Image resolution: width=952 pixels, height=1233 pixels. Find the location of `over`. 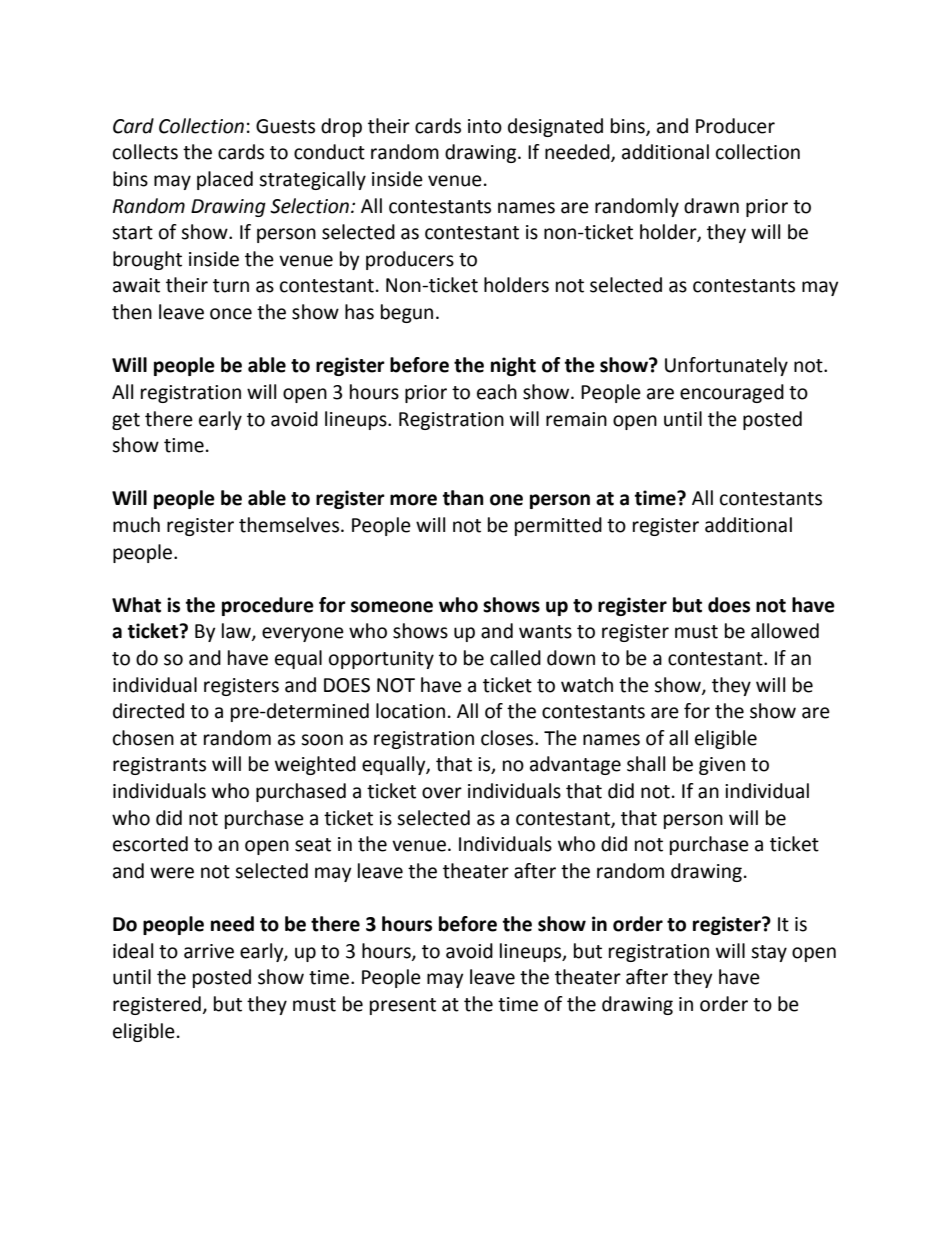

over is located at coordinates (442, 793).
